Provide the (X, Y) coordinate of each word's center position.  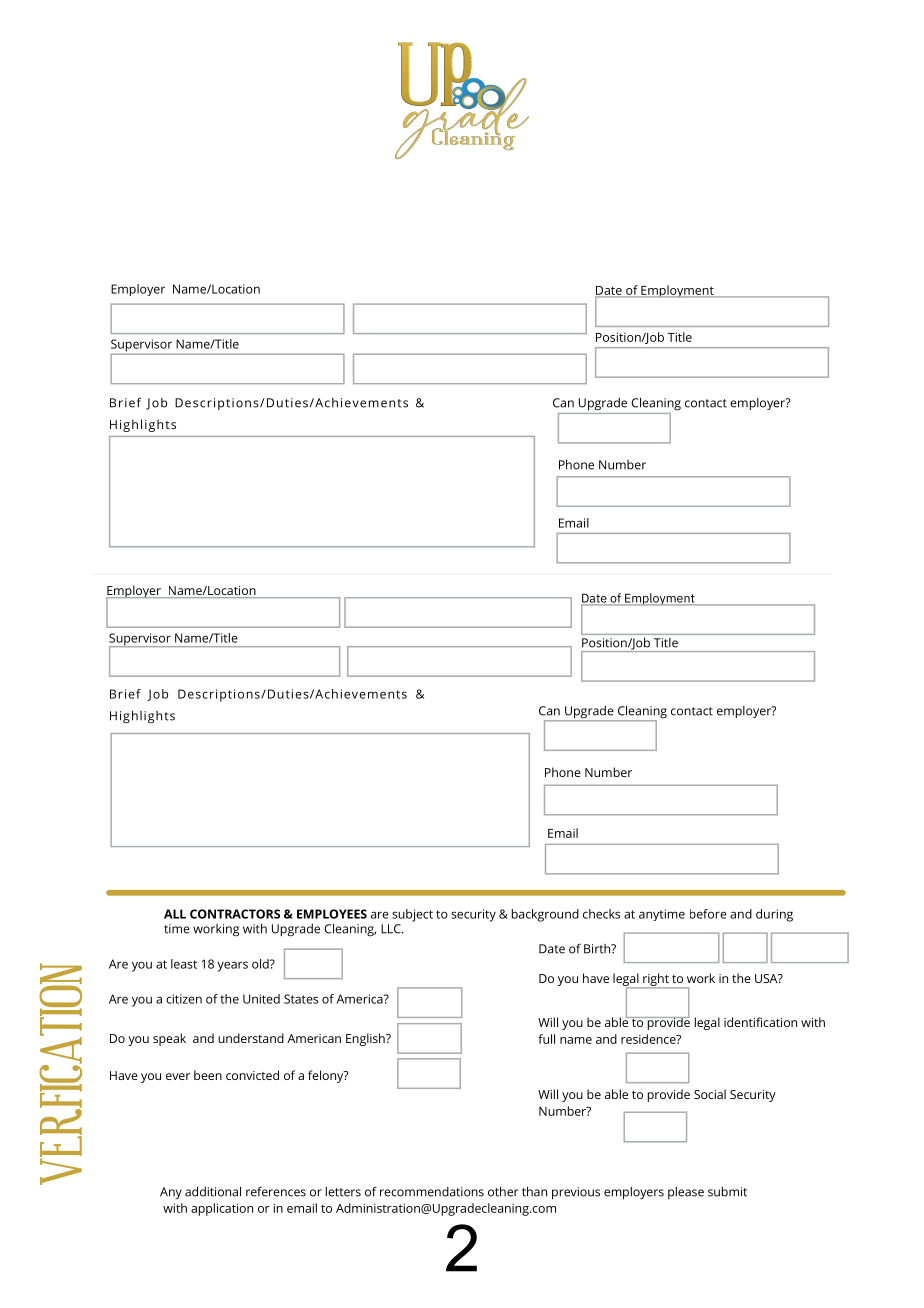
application (222, 1209)
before (708, 914)
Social (710, 1094)
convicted (252, 1075)
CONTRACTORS (235, 914)
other (503, 1192)
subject (412, 915)
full (546, 1039)
